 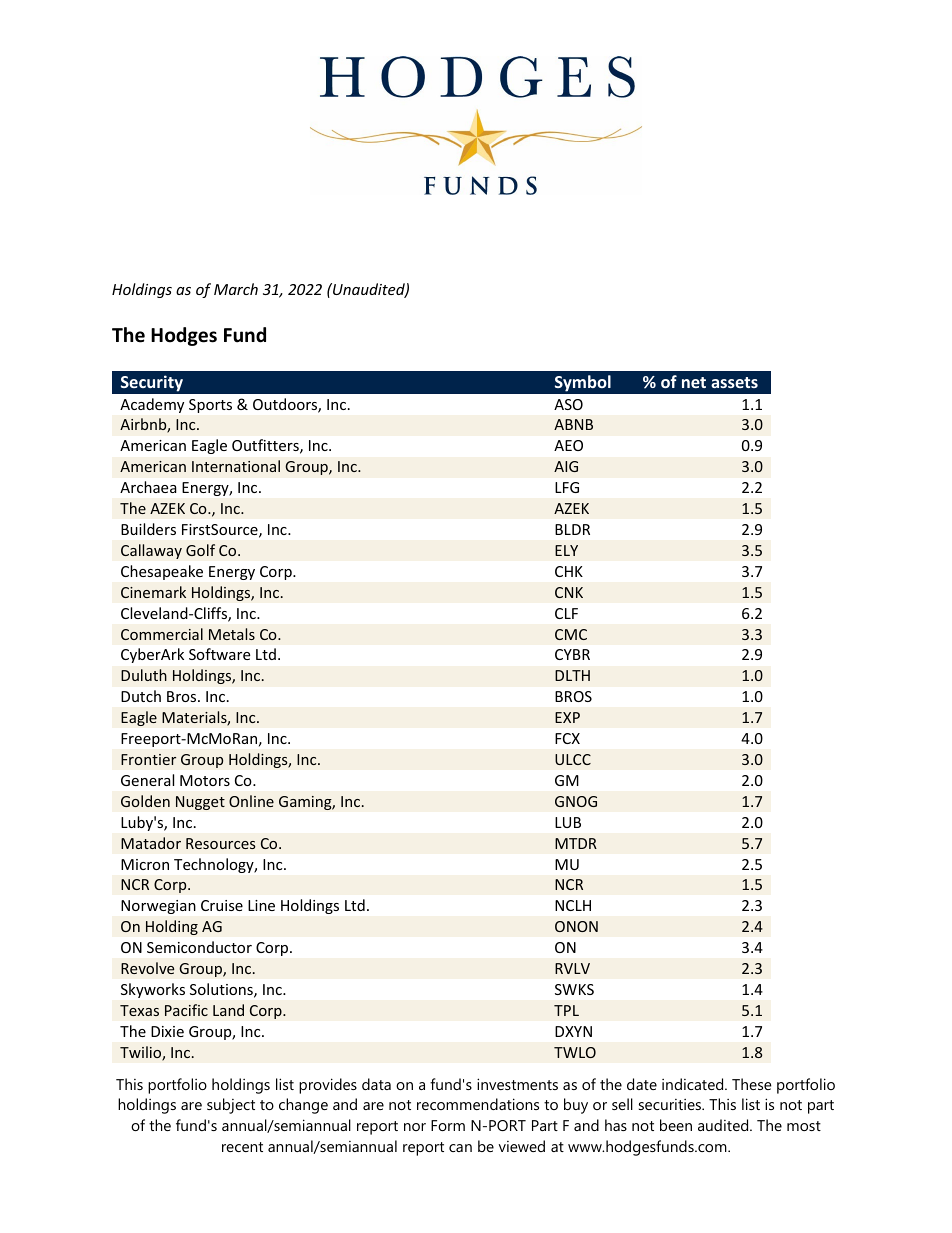 What do you see at coordinates (566, 550) in the screenshot?
I see `ELY` at bounding box center [566, 550].
